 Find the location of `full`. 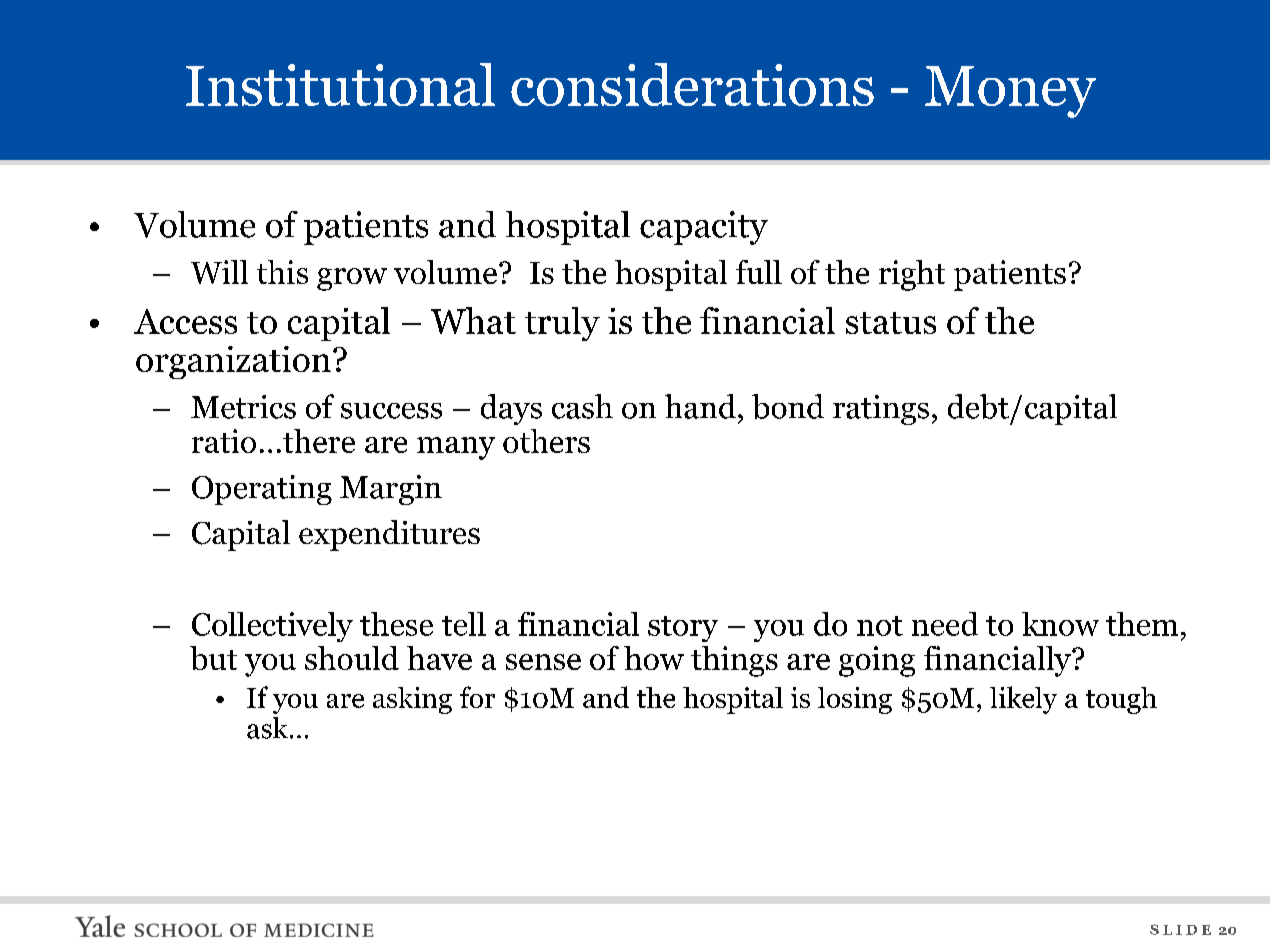

full is located at coordinates (759, 272).
